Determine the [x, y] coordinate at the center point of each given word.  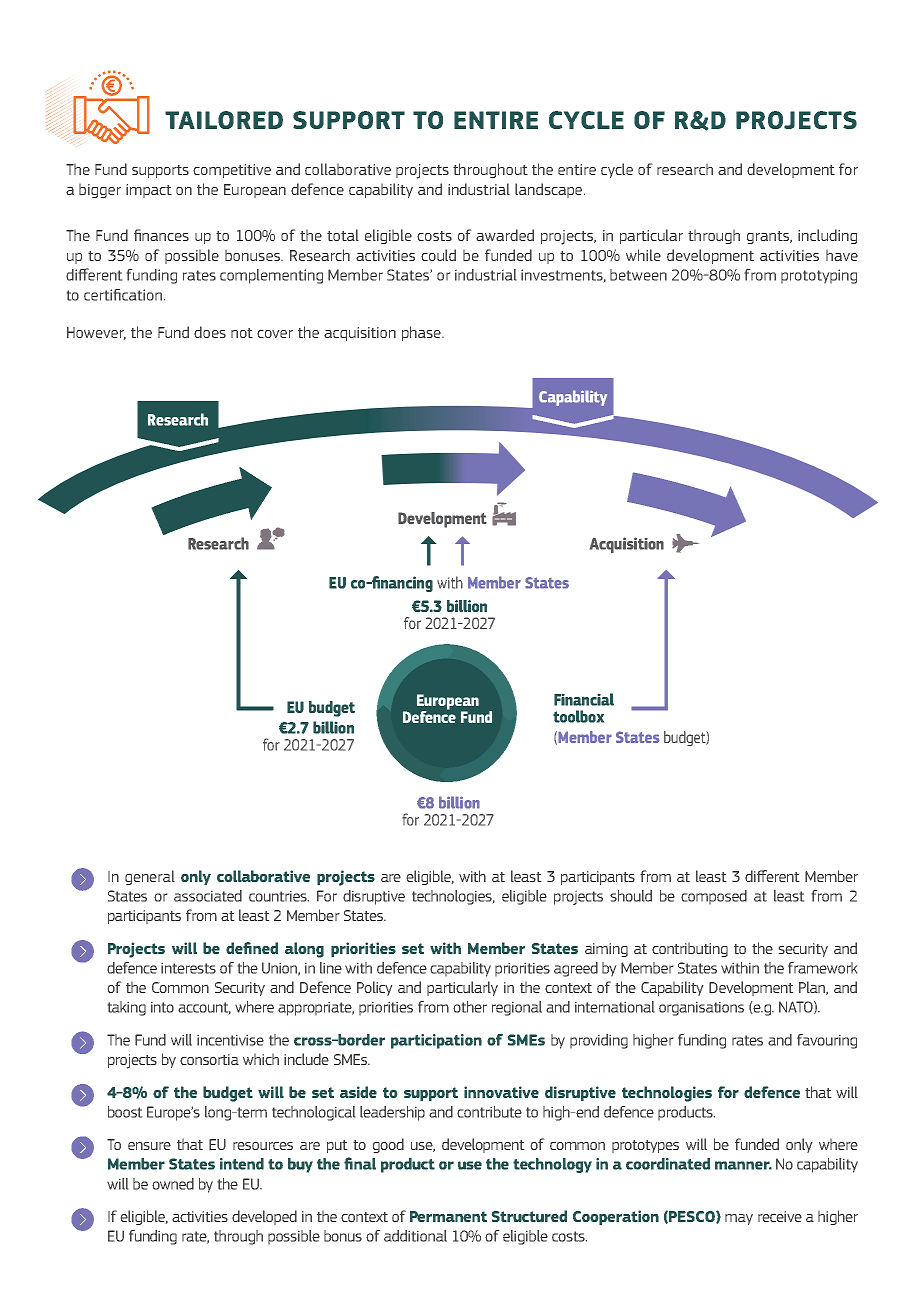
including [827, 236]
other [470, 1007]
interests [188, 968]
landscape [550, 190]
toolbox [578, 716]
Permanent [448, 1216]
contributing [690, 950]
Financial [584, 699]
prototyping [819, 276]
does [210, 332]
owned [173, 1184]
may [739, 1219]
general [150, 877]
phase [422, 333]
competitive [232, 171]
